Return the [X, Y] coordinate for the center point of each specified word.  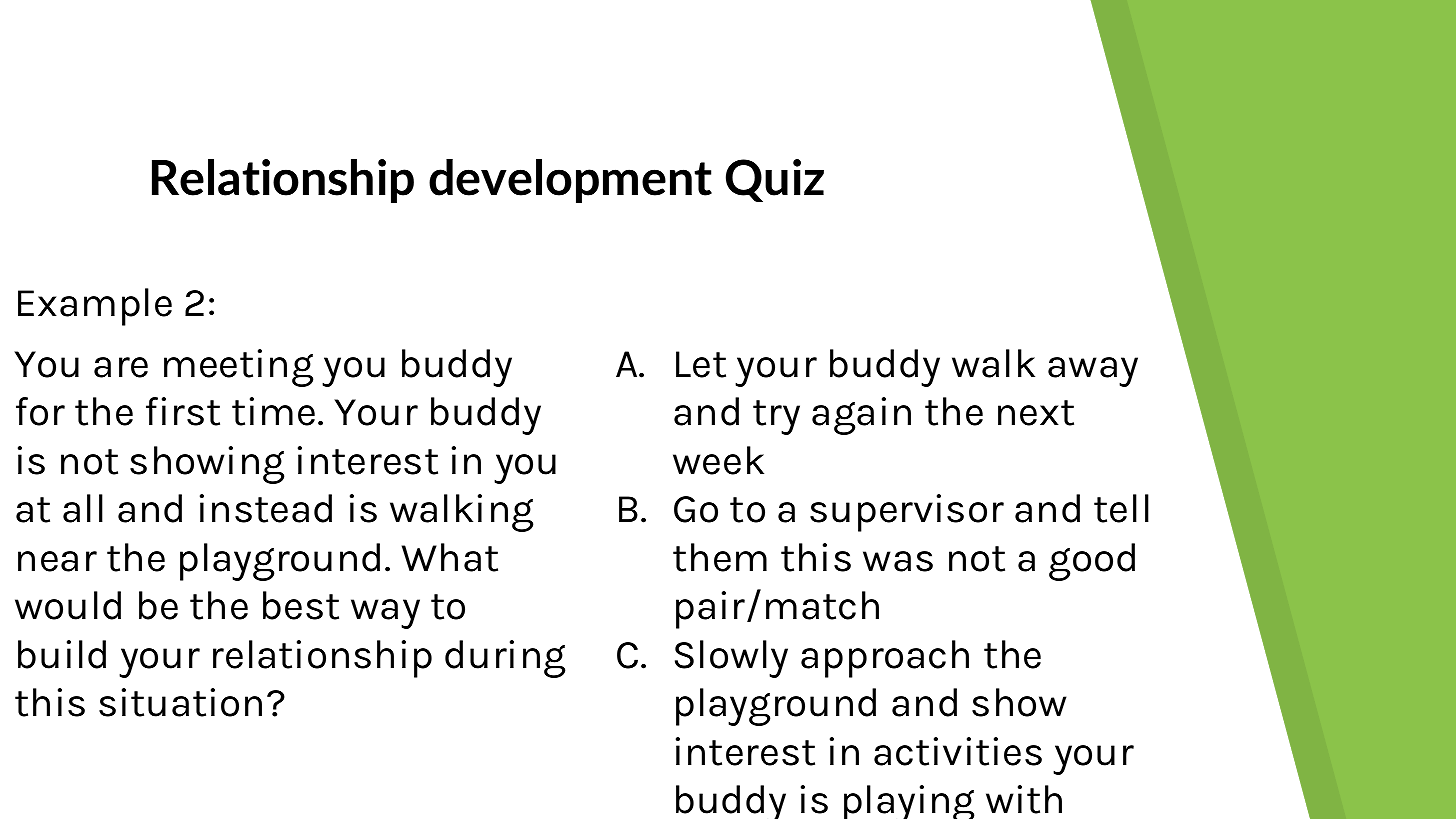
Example [95, 307]
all [83, 508]
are [121, 367]
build [62, 654]
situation [180, 702]
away [1093, 372]
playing [909, 802]
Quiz [775, 180]
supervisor [907, 513]
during [505, 659]
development [570, 181]
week [718, 460]
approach [885, 659]
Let [701, 364]
